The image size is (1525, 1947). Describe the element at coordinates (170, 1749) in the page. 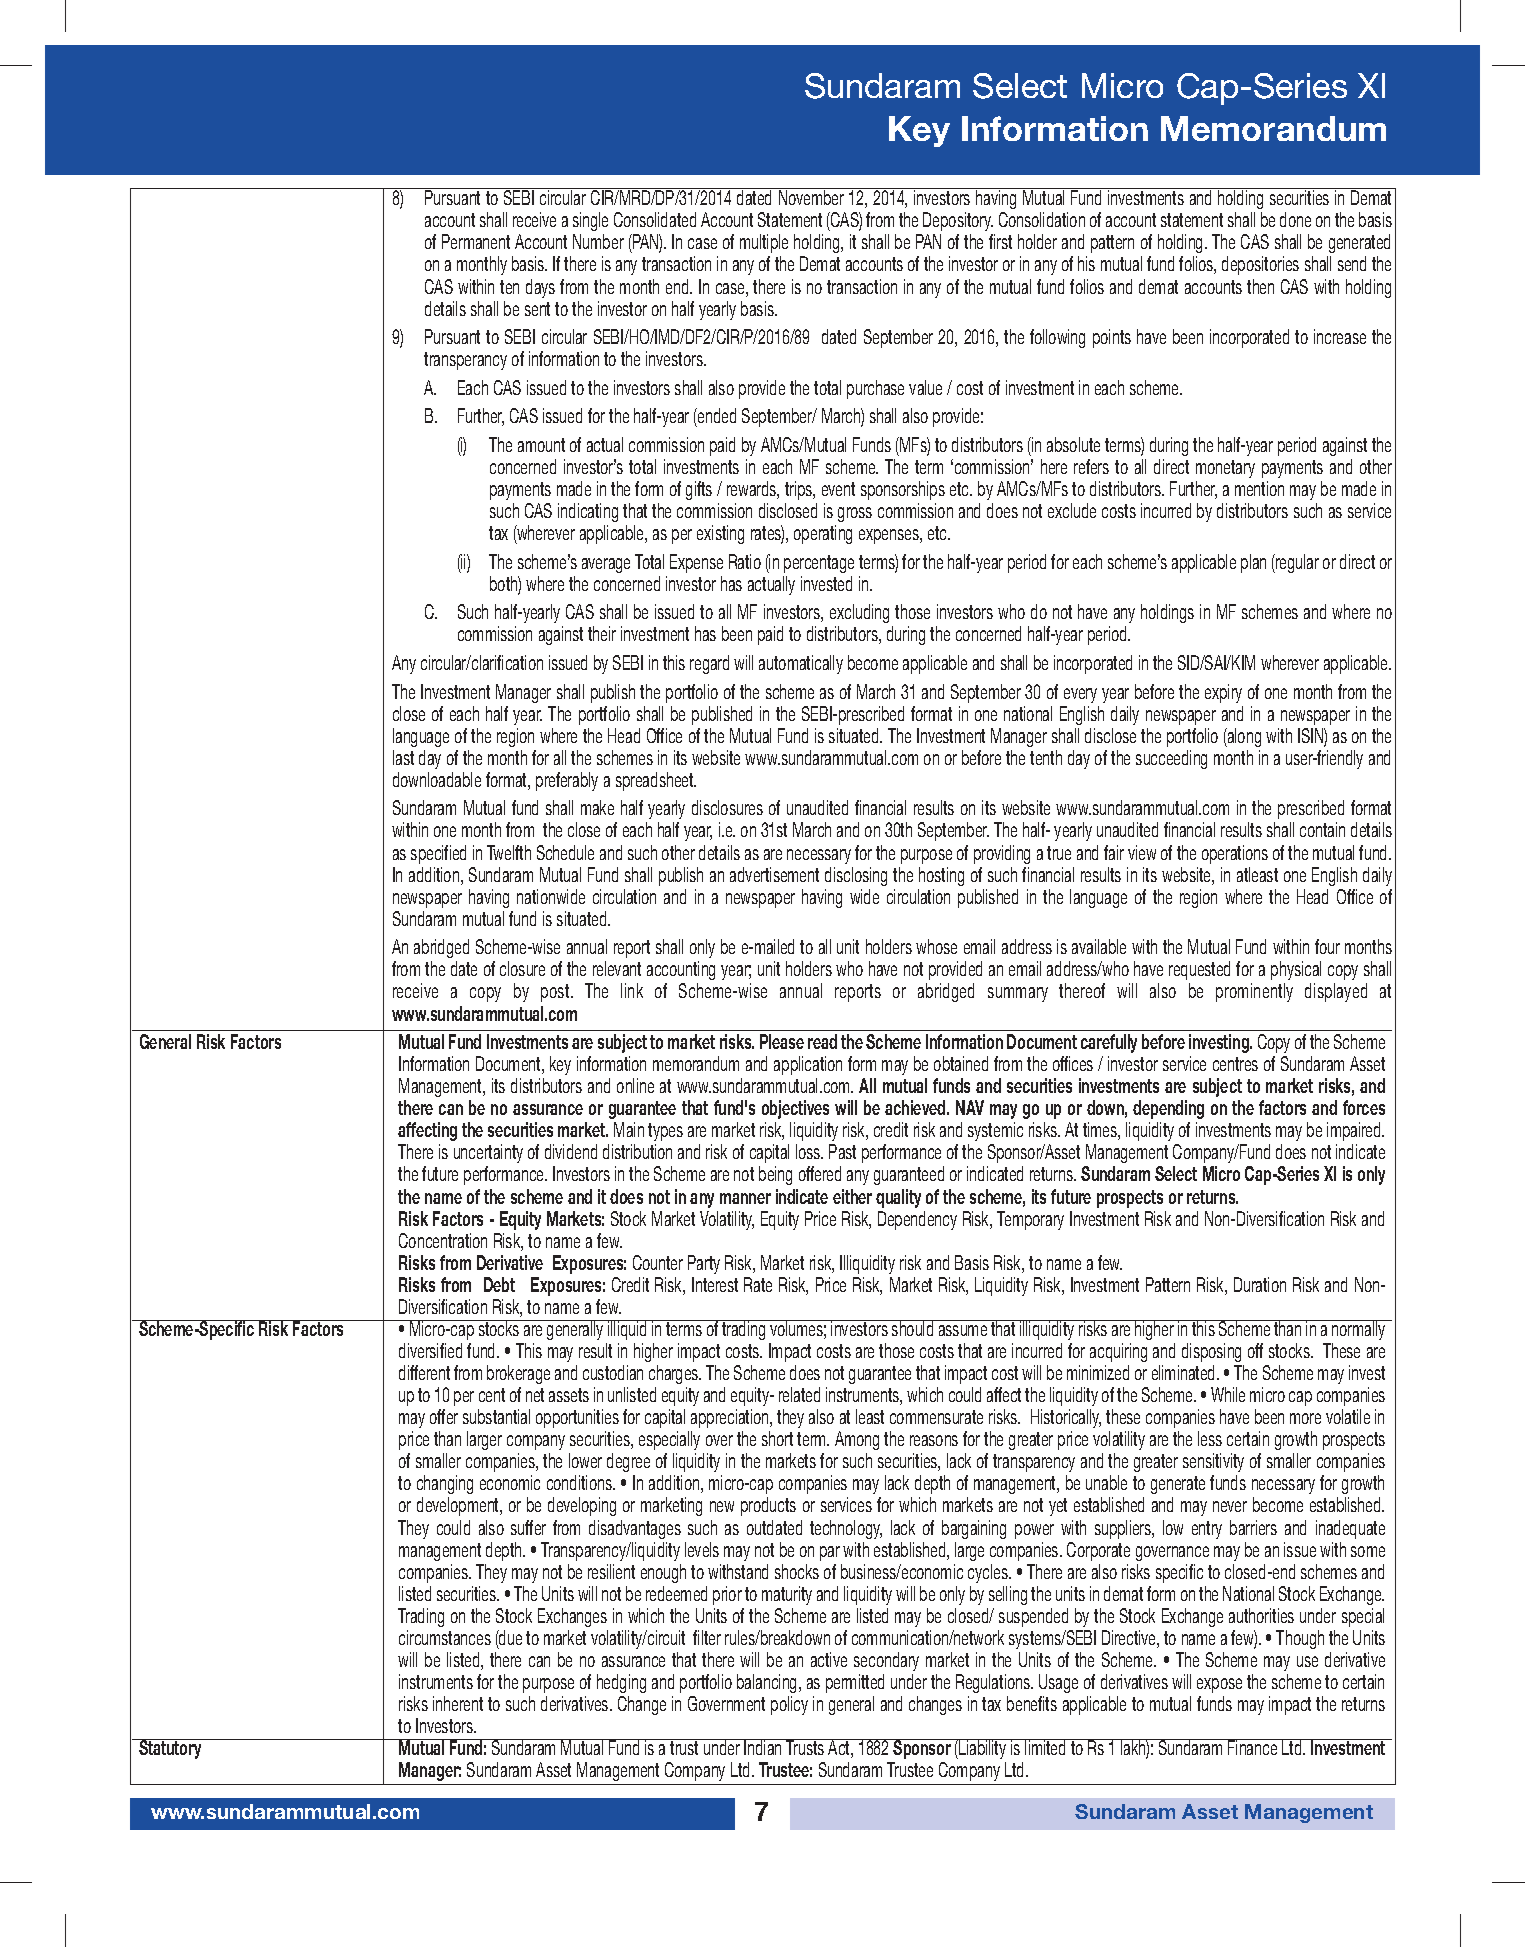

I see `Statutory` at that location.
